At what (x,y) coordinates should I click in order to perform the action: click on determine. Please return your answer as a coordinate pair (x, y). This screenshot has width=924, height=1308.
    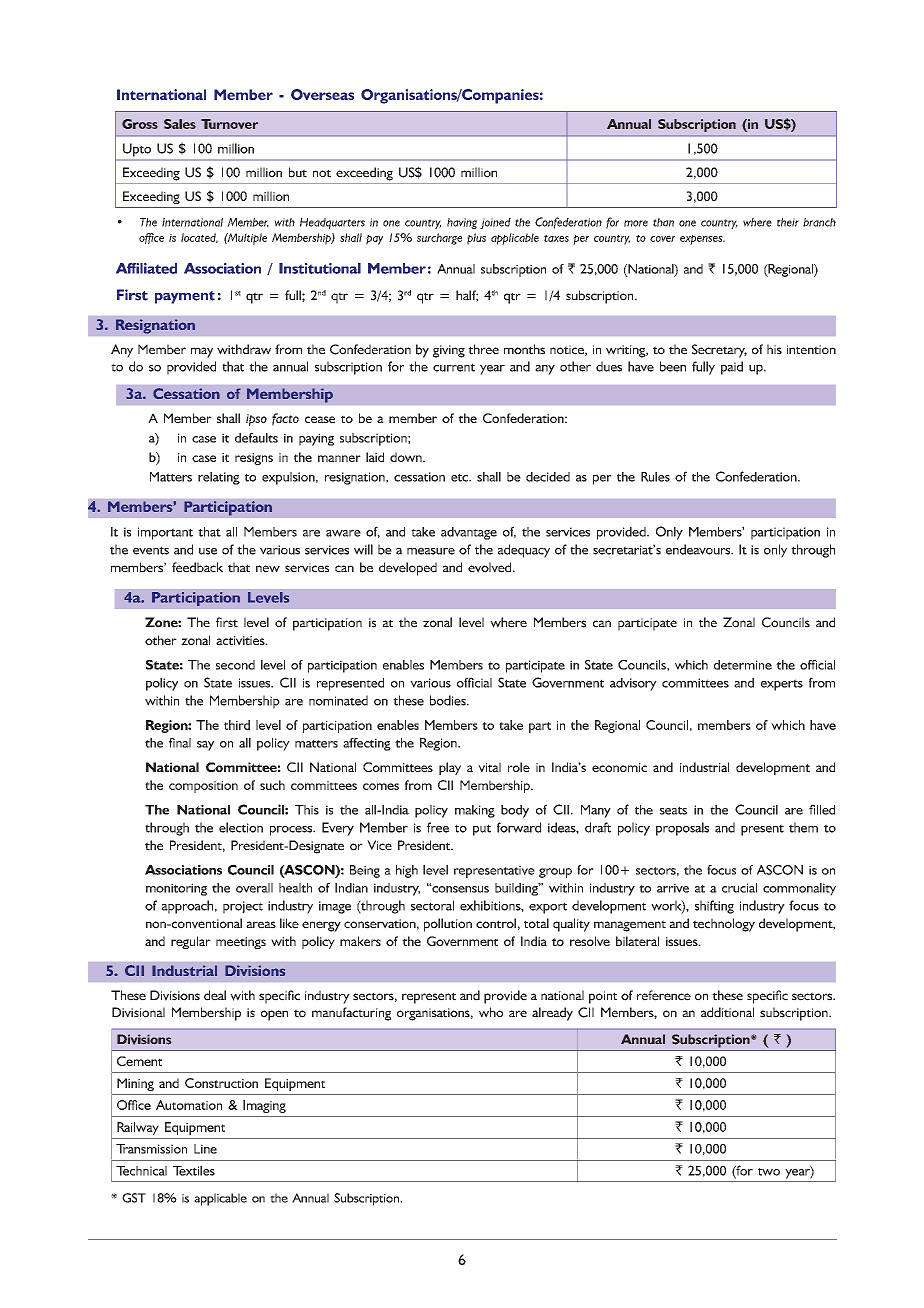
    Looking at the image, I should click on (743, 665).
